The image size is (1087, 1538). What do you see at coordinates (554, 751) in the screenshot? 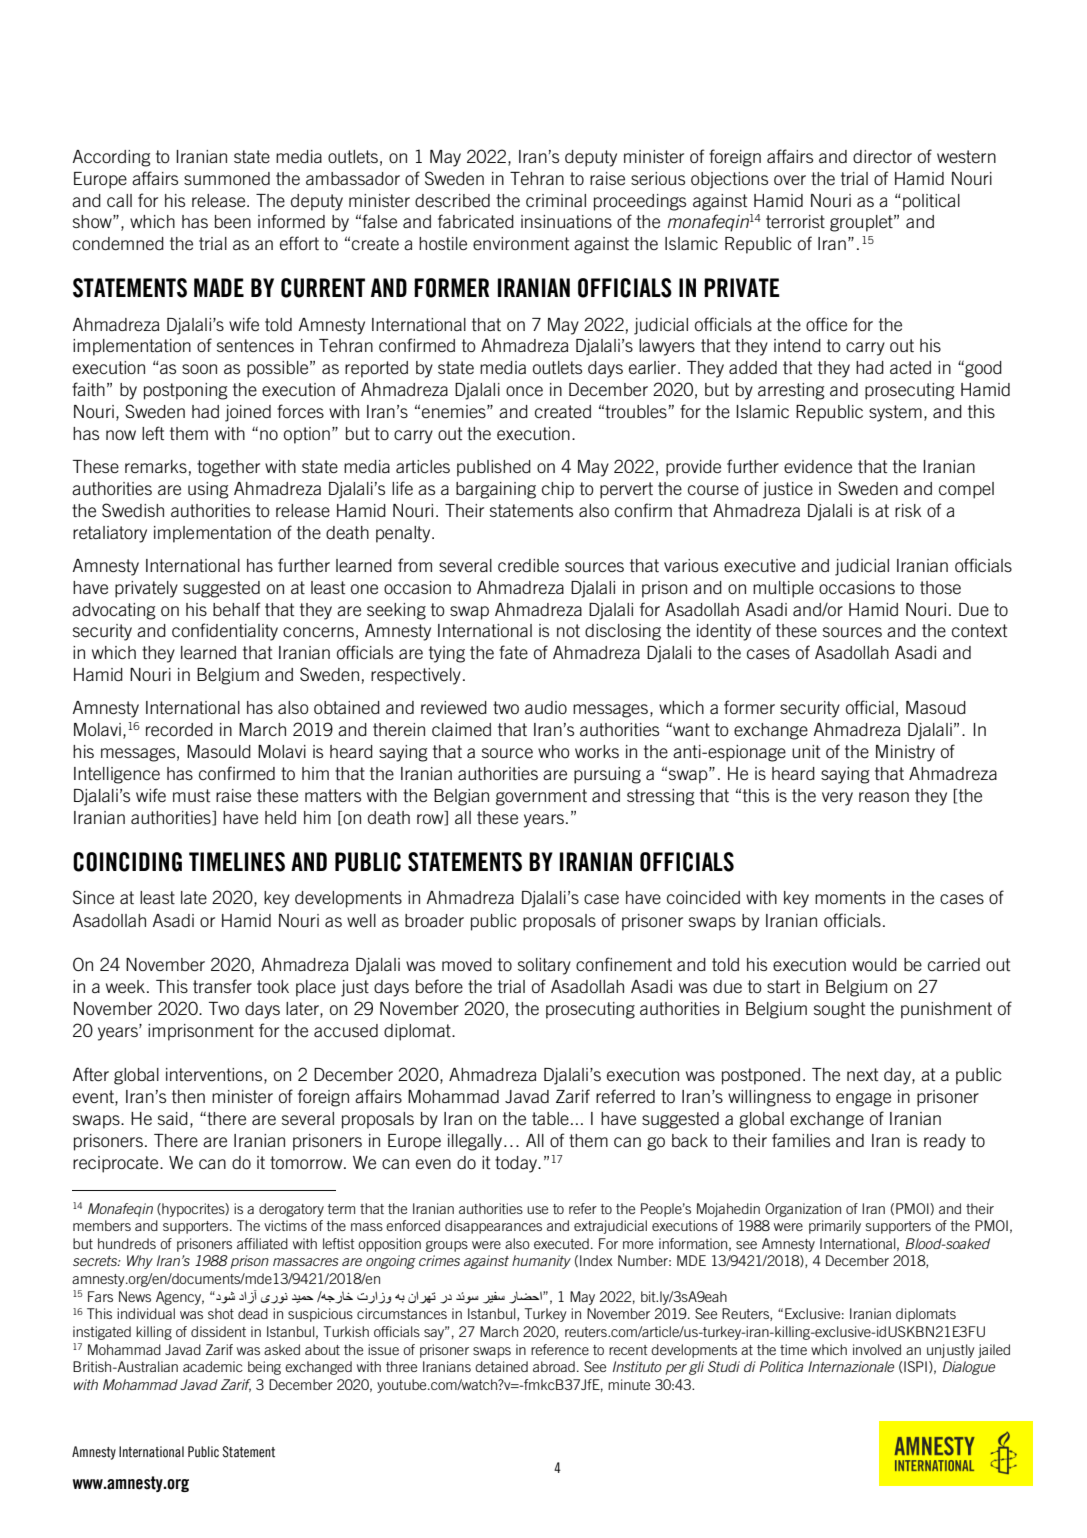
I see `who` at bounding box center [554, 751].
